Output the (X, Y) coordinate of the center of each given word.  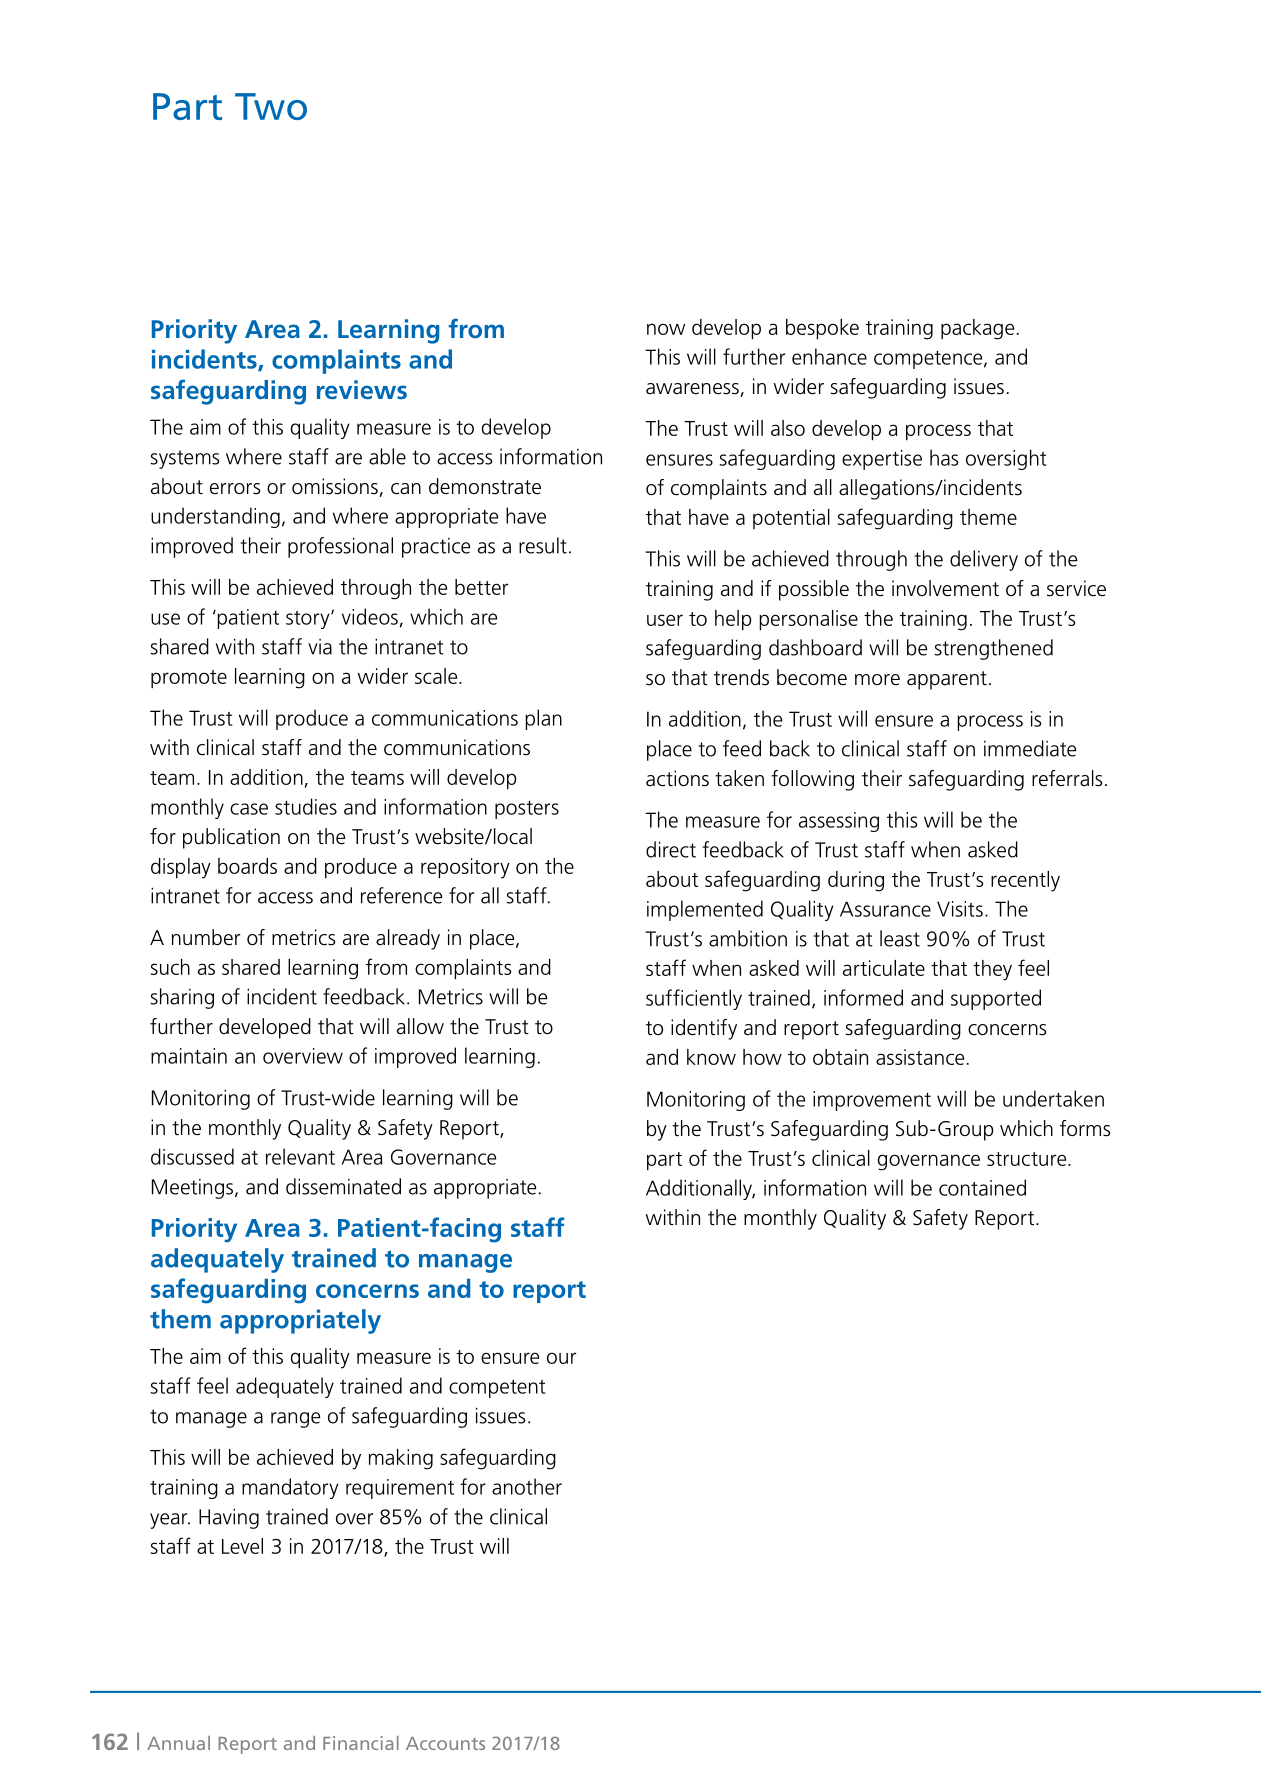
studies (306, 806)
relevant (300, 1156)
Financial (361, 1743)
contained (982, 1187)
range (296, 1420)
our (561, 1358)
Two (271, 106)
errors (235, 489)
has (944, 457)
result (543, 545)
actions (677, 778)
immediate (1030, 748)
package (977, 329)
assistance (920, 1057)
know (711, 1057)
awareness (693, 390)
